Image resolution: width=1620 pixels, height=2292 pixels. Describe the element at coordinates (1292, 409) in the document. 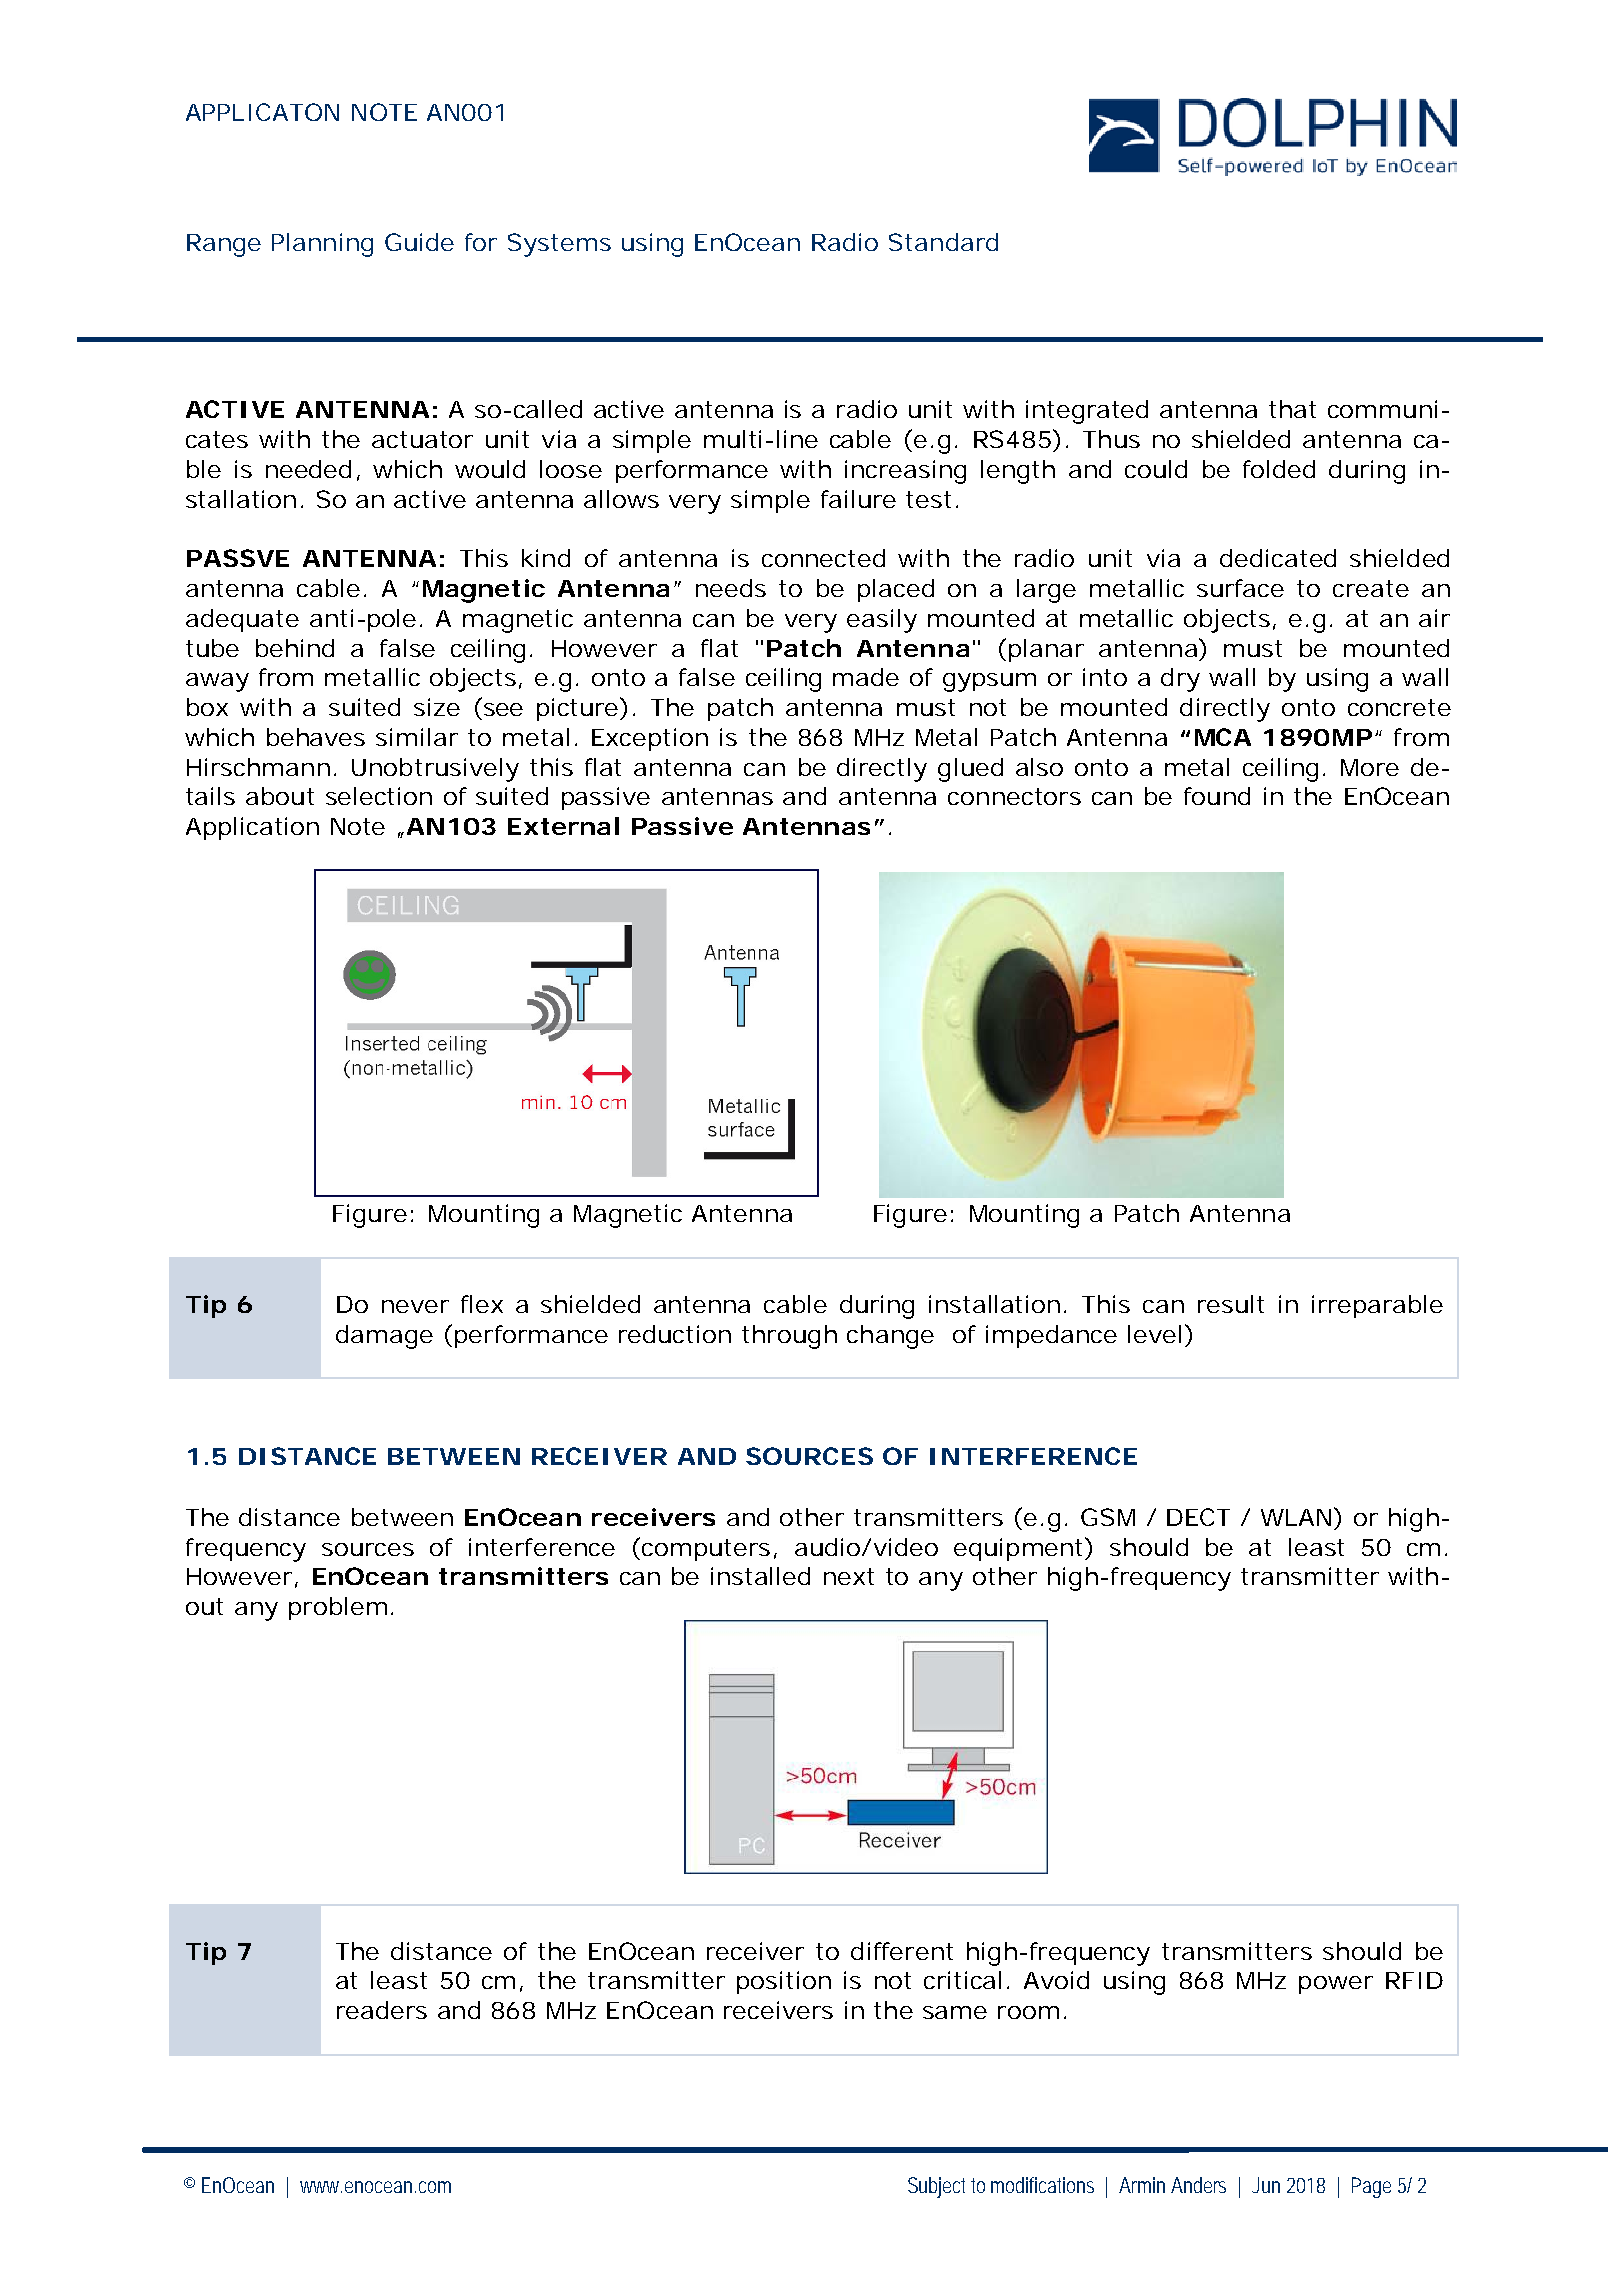

I see `that` at that location.
